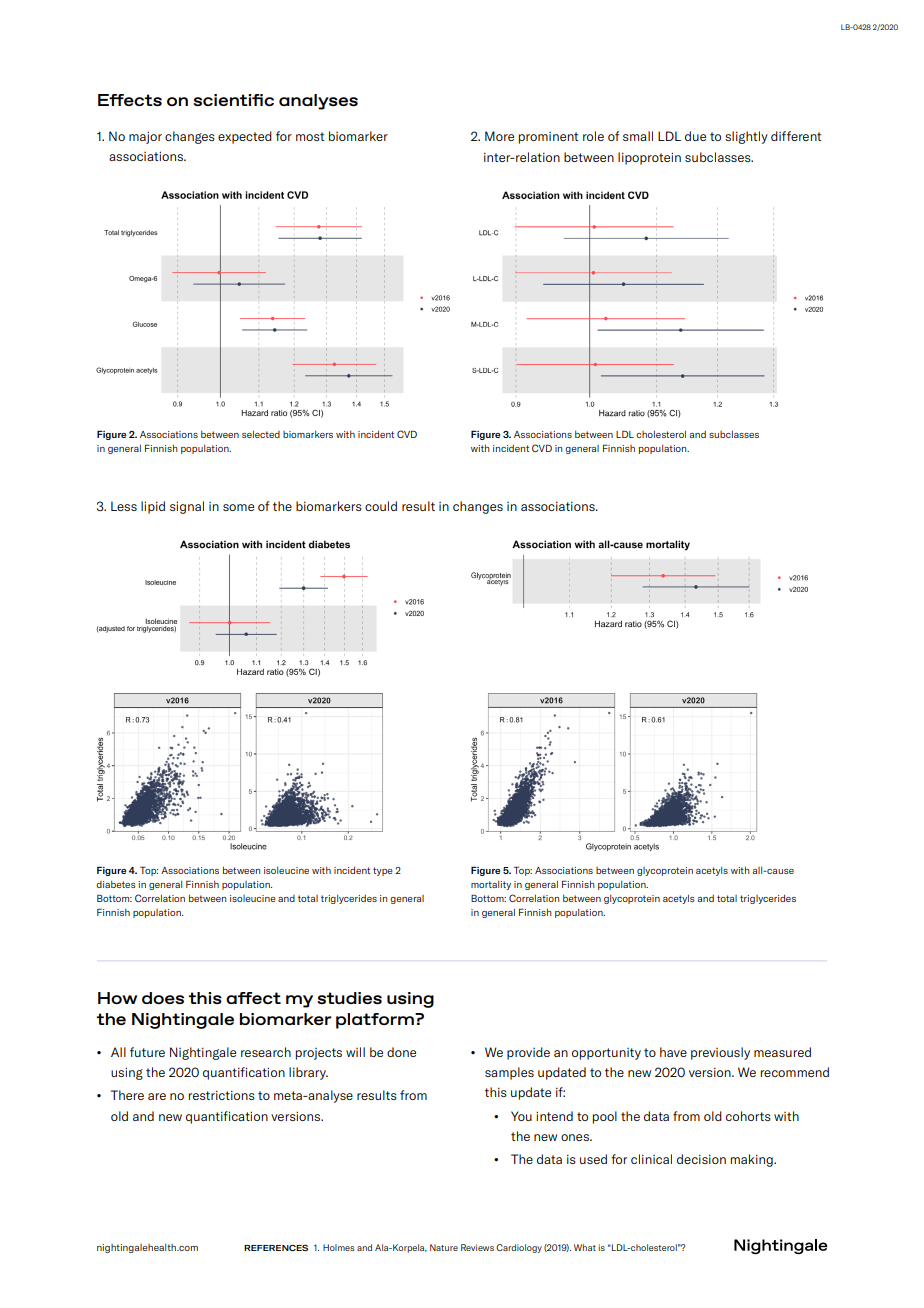 This screenshot has height=1308, width=924. Describe the element at coordinates (444, 1247) in the screenshot. I see `Nature` at that location.
